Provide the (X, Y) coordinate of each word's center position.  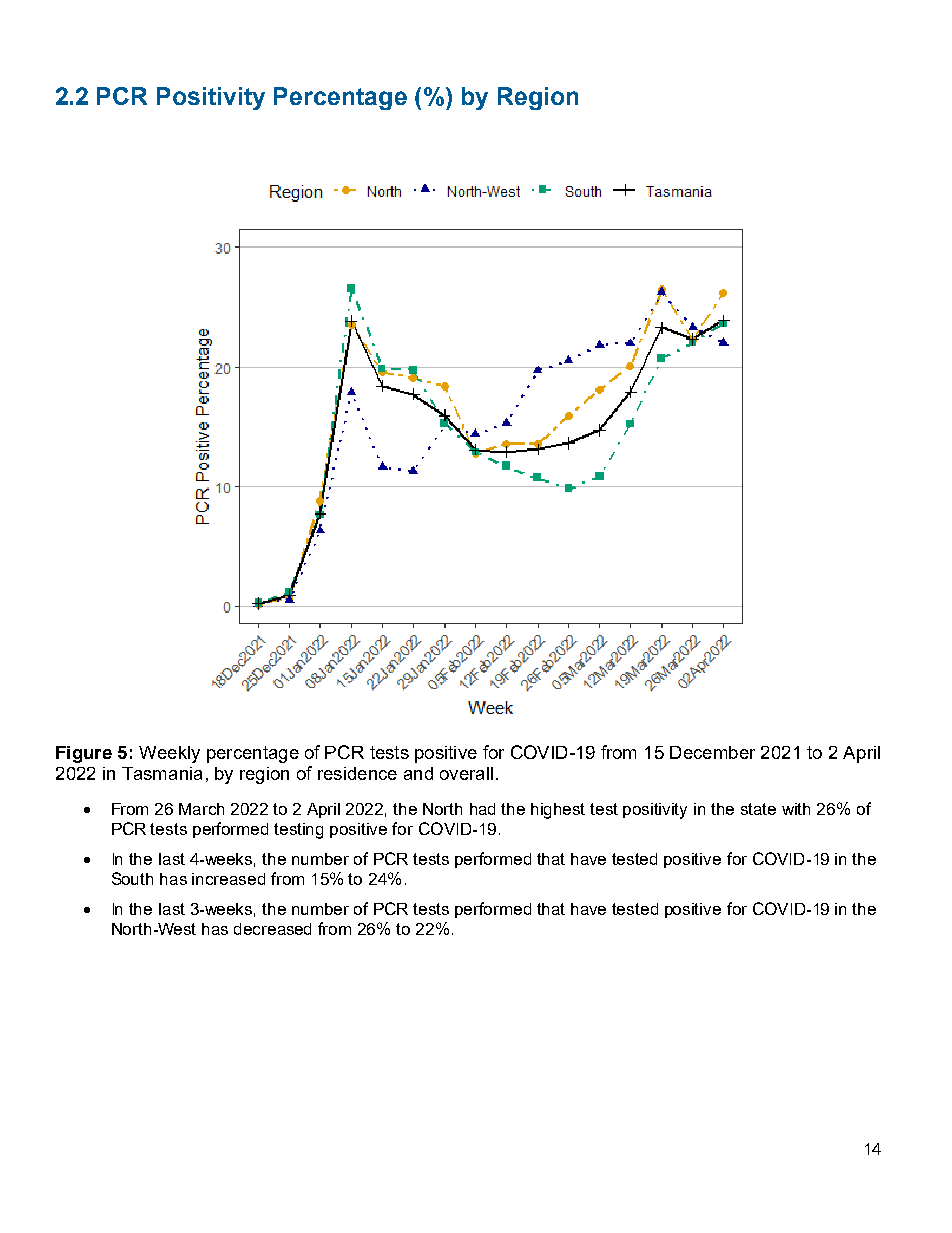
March (201, 809)
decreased (272, 929)
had (482, 809)
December (712, 752)
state (758, 809)
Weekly (169, 754)
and (418, 773)
